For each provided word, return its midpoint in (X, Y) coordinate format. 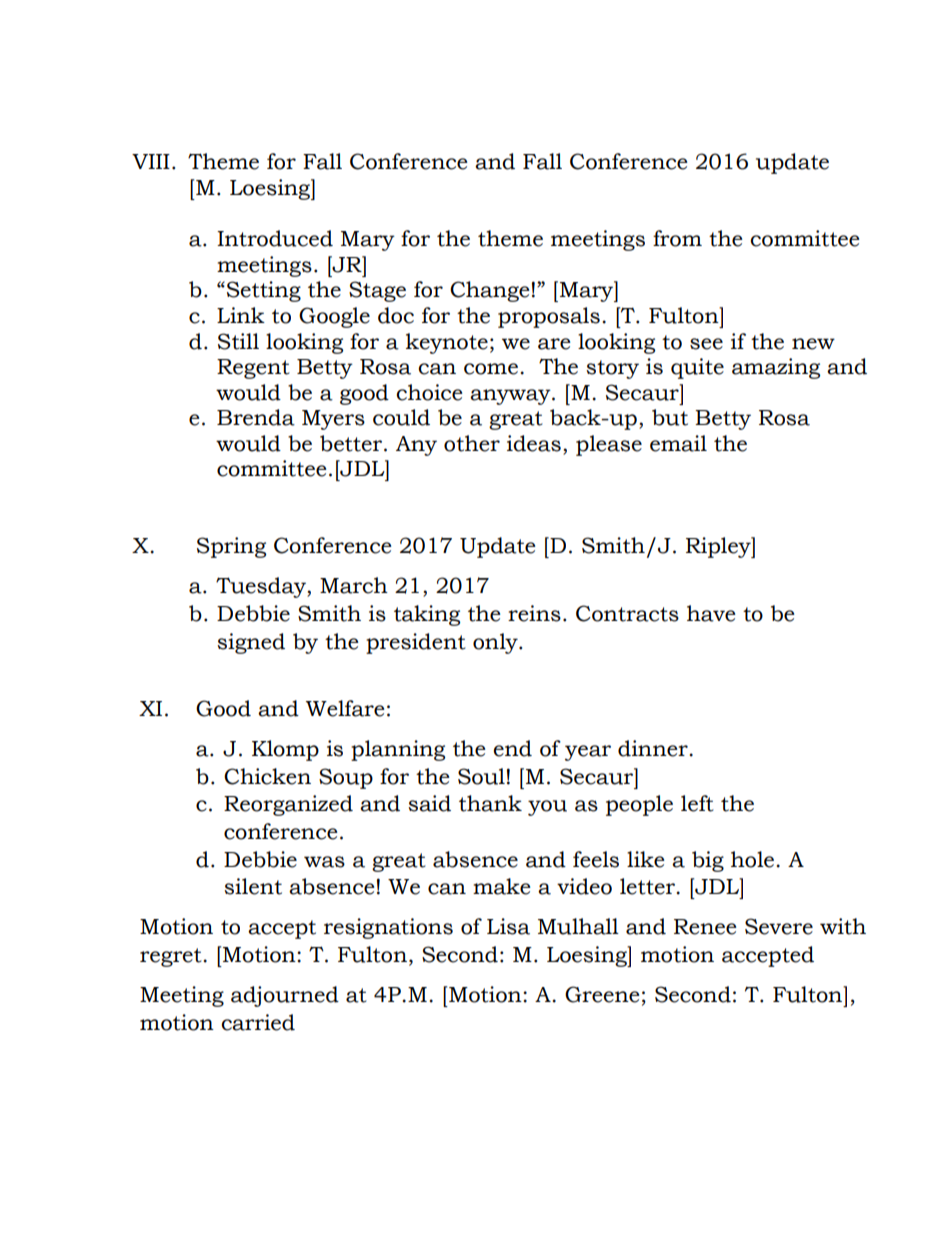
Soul (481, 776)
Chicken (267, 776)
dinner (654, 748)
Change (490, 291)
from (677, 238)
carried (258, 1022)
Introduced (275, 238)
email (678, 443)
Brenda (256, 417)
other (472, 443)
